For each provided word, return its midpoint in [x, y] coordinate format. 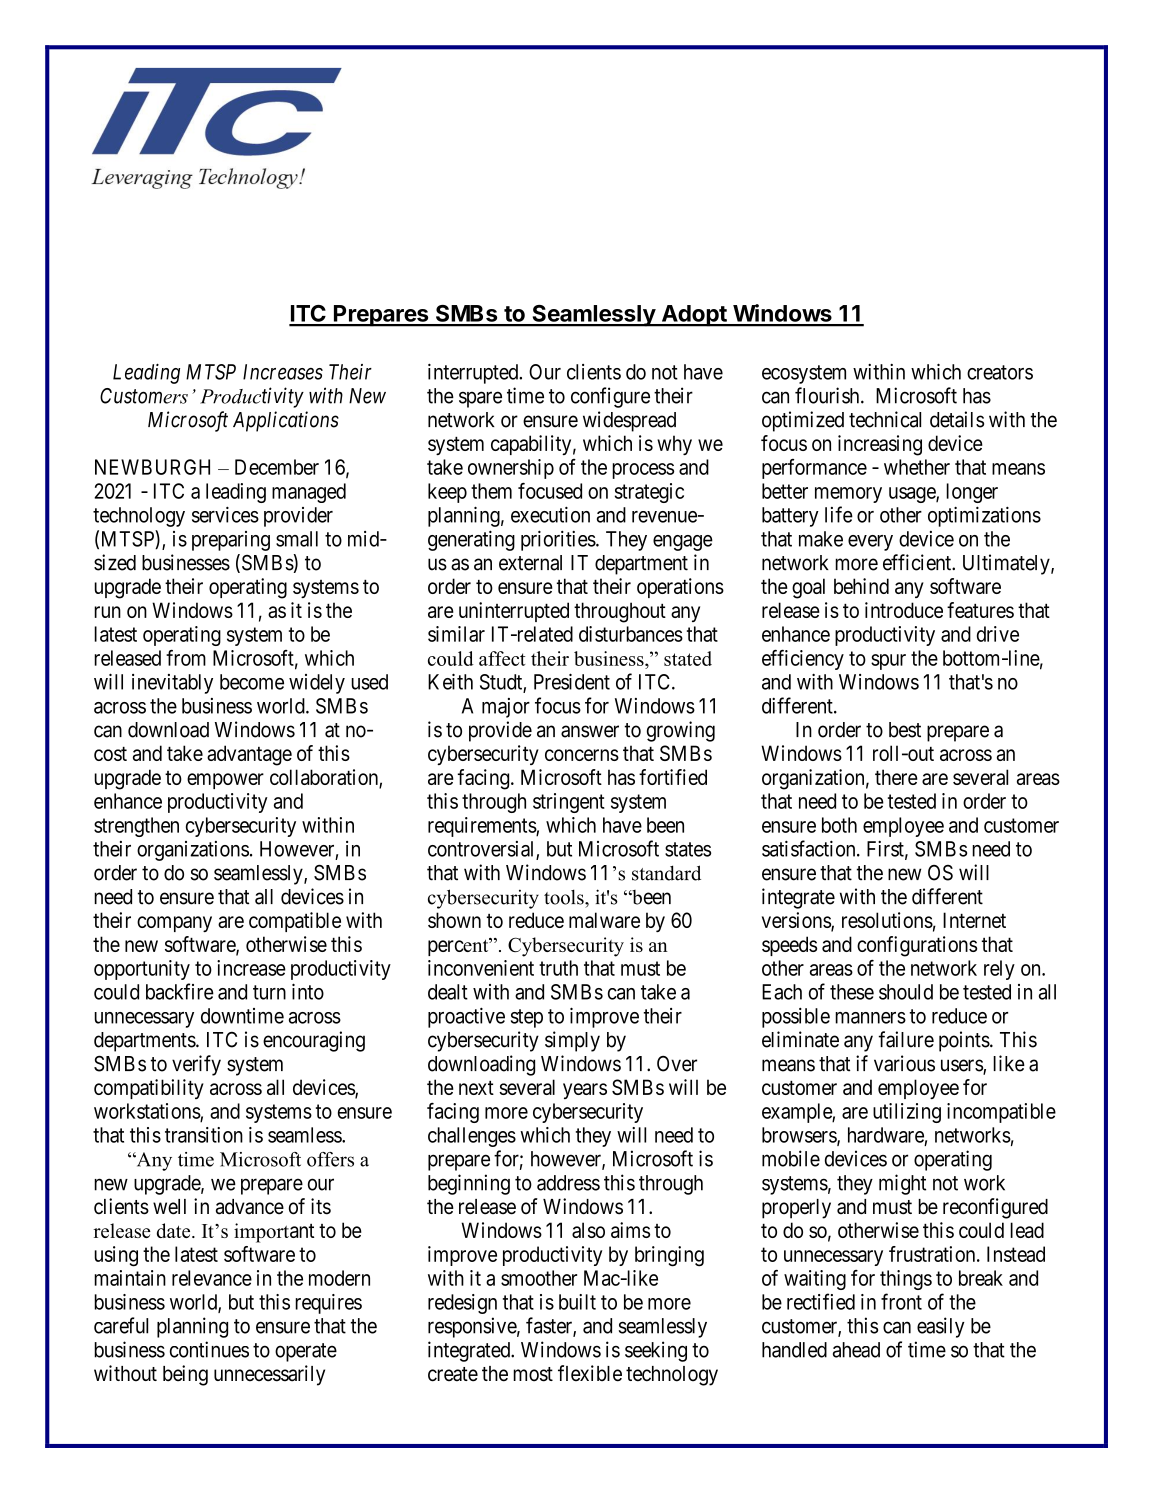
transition [204, 1135]
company [174, 924]
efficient [918, 562]
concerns [582, 755]
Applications [286, 421]
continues [209, 1349]
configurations [917, 946]
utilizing [907, 1113]
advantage [249, 755]
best [905, 730]
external [530, 563]
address [568, 1183]
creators [1000, 372]
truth [558, 968]
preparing [231, 541]
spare [480, 399]
